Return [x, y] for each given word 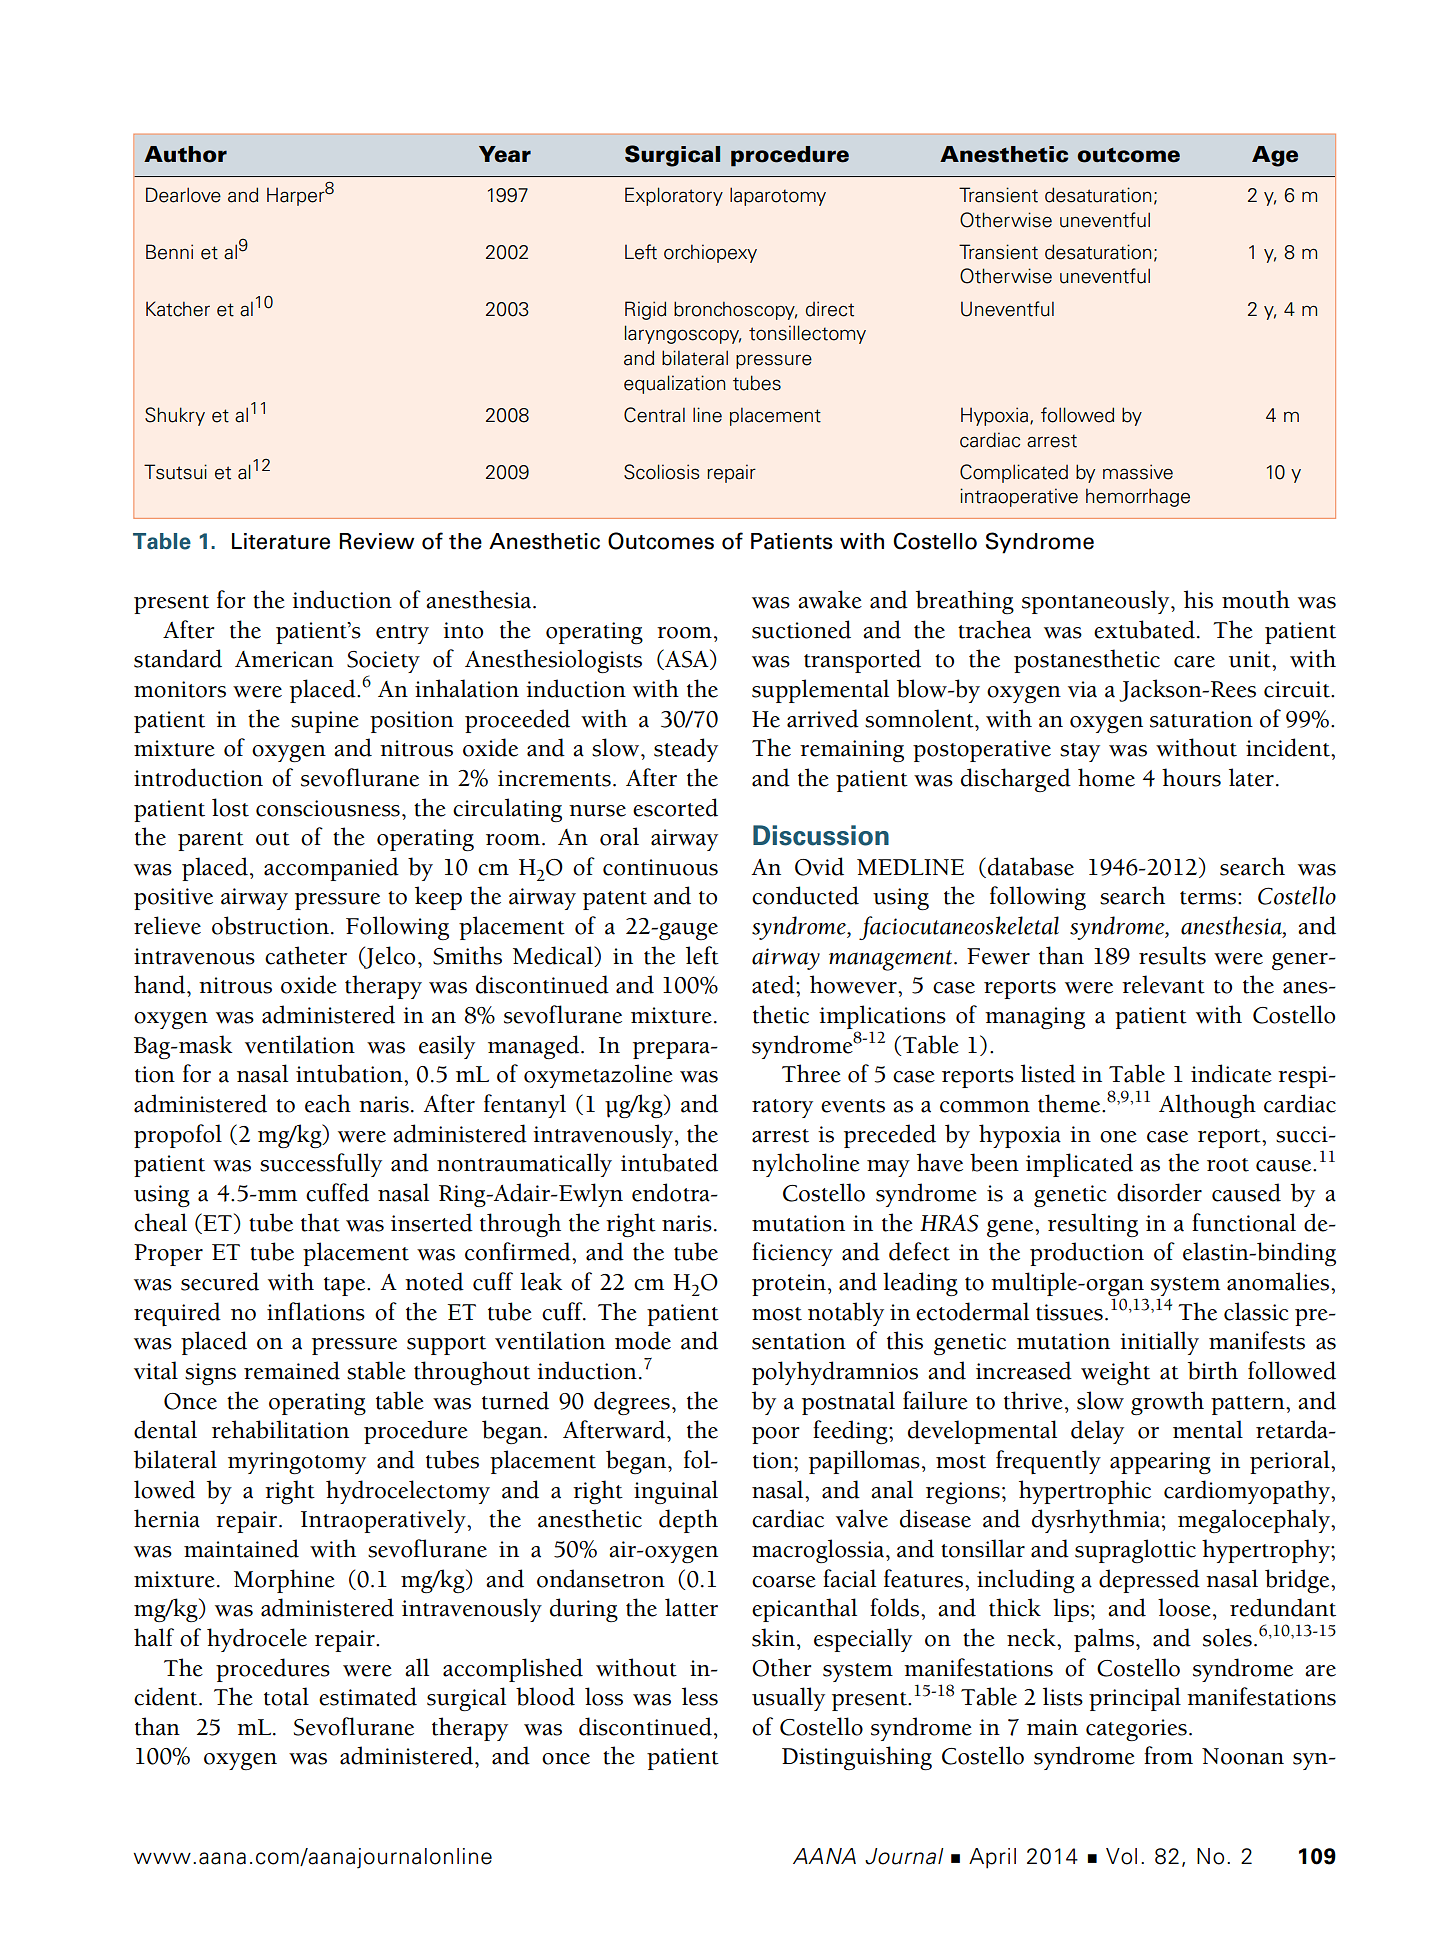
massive [1138, 472]
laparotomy [778, 196]
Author [185, 154]
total [286, 1696]
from [1168, 1755]
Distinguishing [857, 1758]
